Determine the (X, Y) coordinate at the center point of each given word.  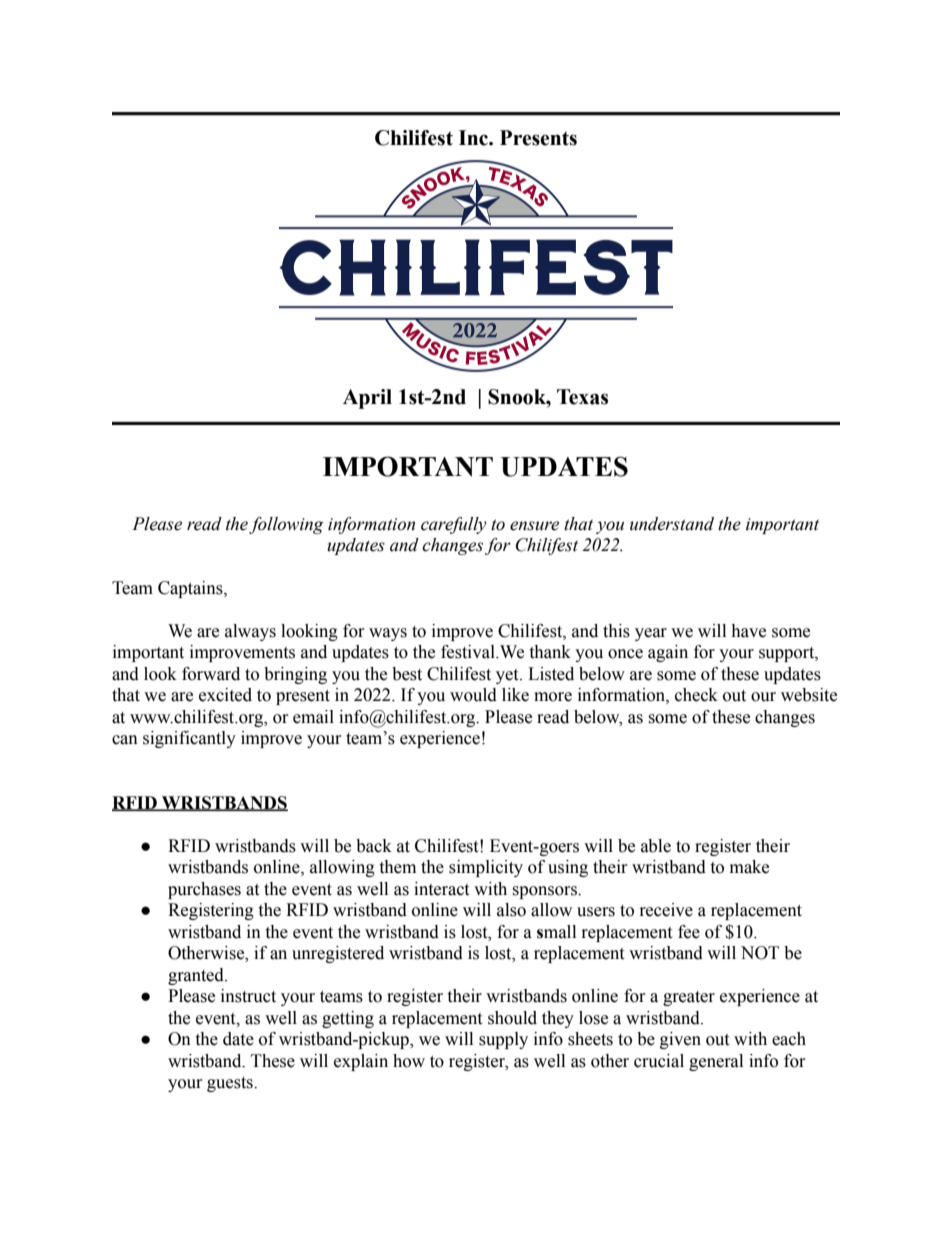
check (696, 695)
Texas (582, 397)
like (515, 695)
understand (672, 524)
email (313, 717)
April (367, 399)
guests (231, 1084)
